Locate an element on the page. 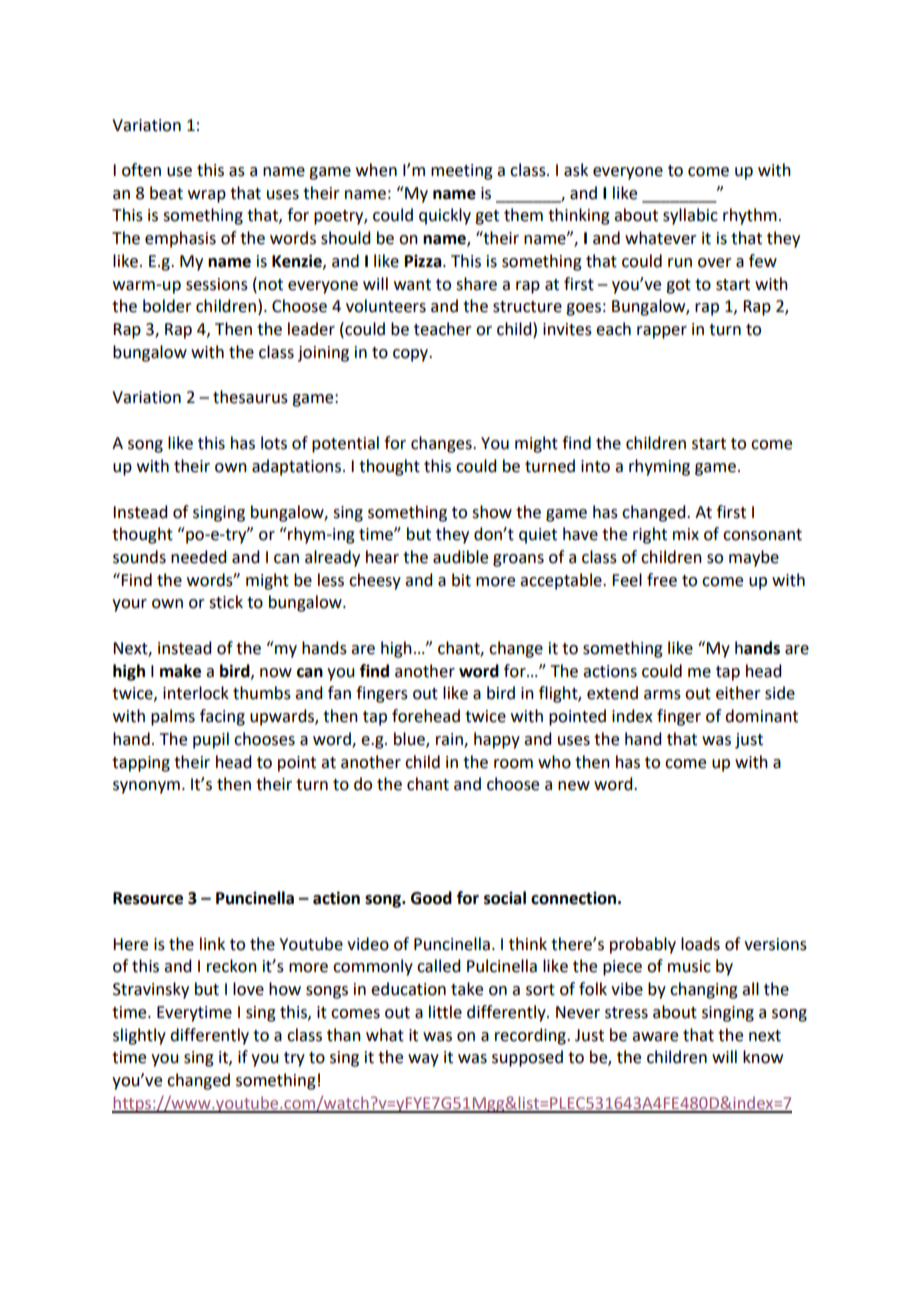  new is located at coordinates (574, 786).
